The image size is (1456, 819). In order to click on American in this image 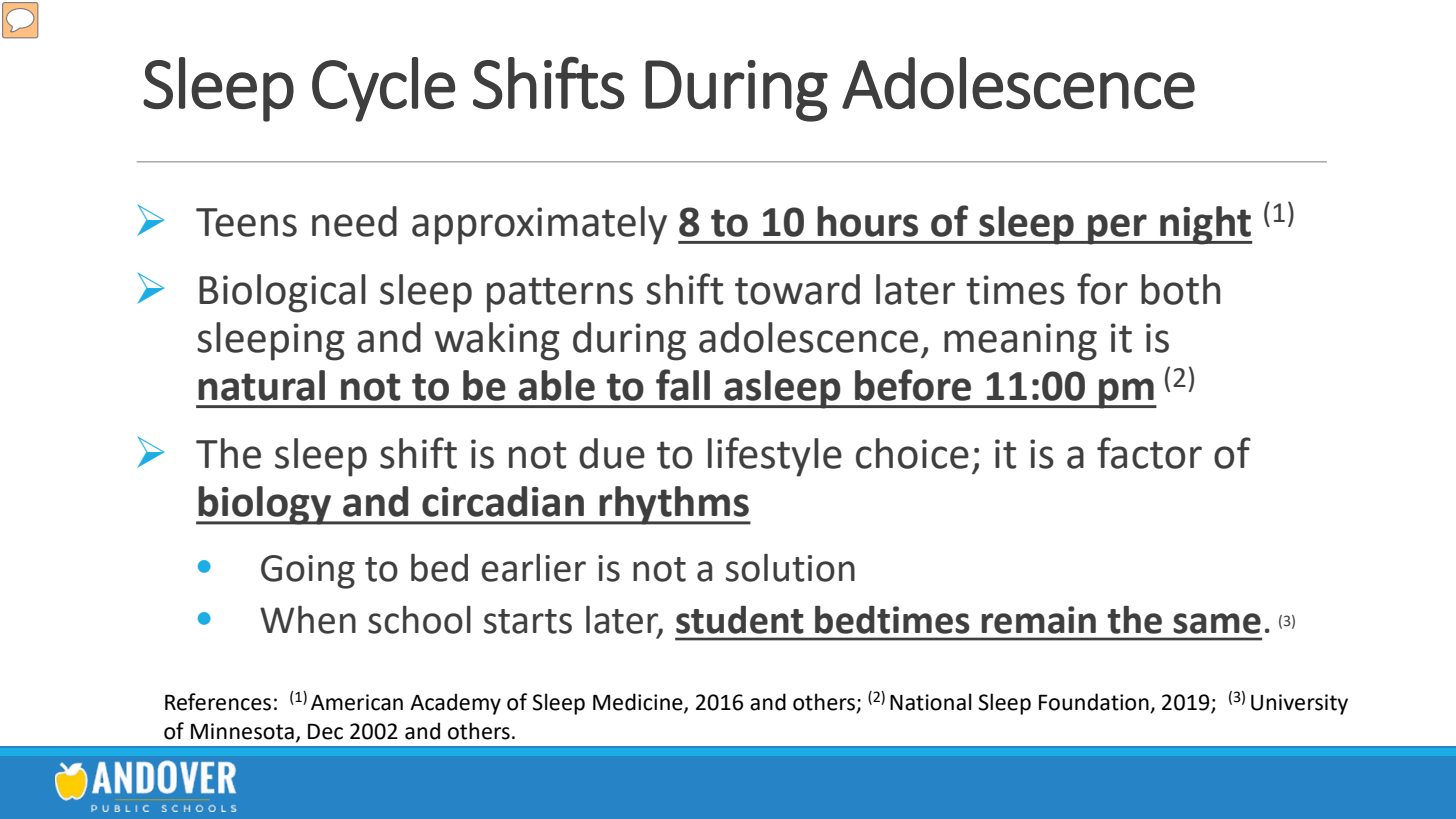, I will do `click(357, 702)`.
